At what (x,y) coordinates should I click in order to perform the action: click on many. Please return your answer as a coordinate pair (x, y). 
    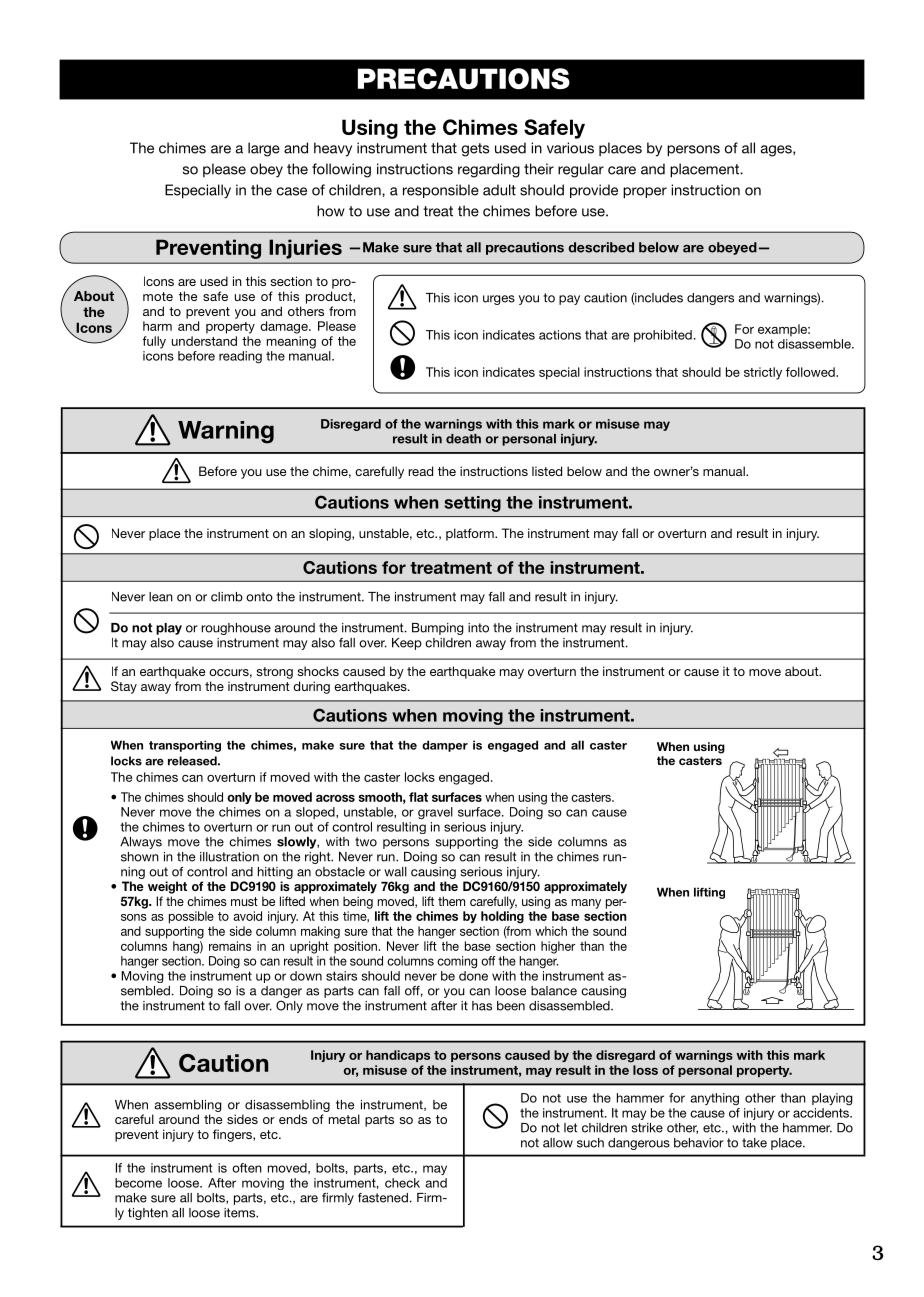
    Looking at the image, I should click on (586, 904).
